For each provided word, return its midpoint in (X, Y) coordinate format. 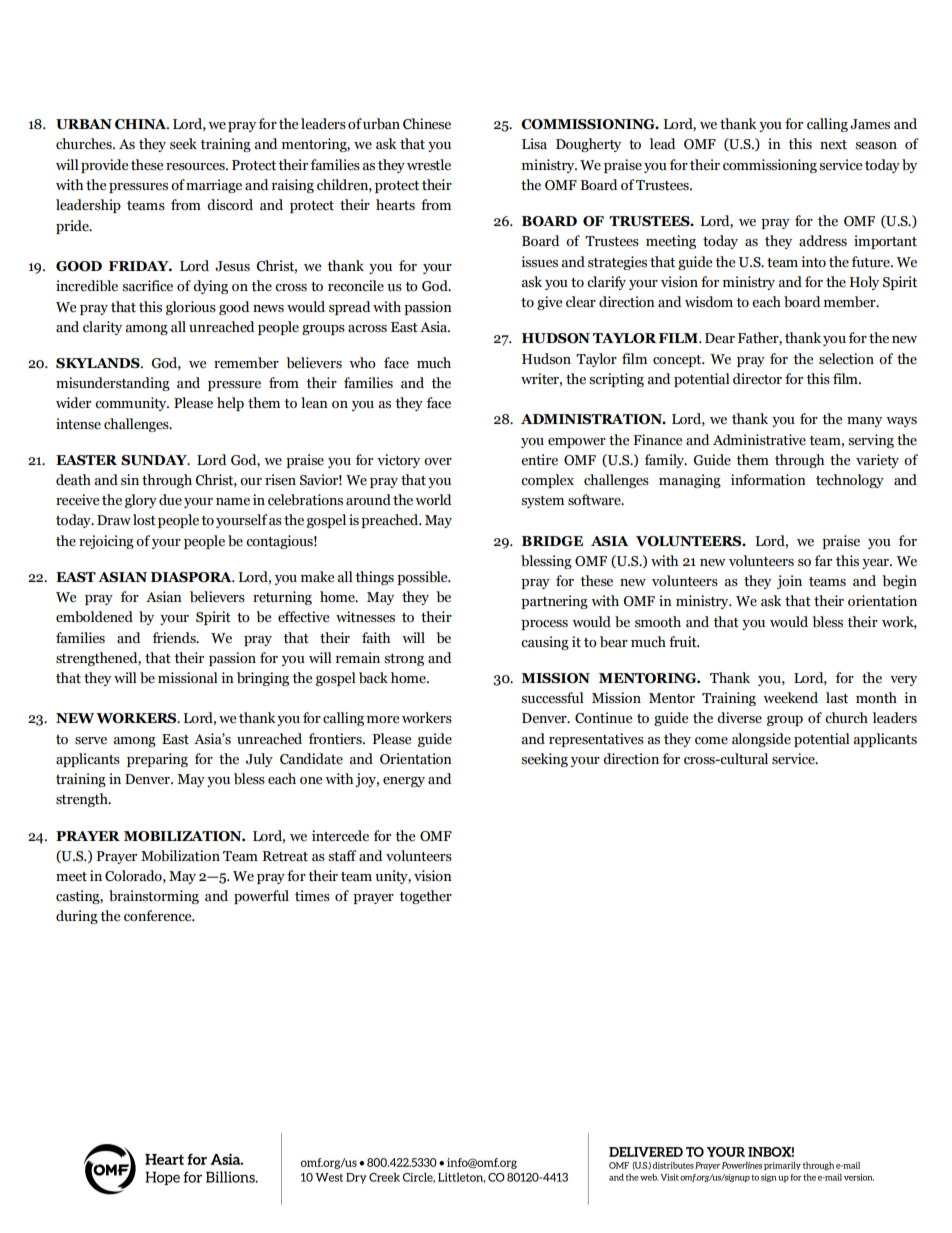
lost (144, 520)
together (425, 897)
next (833, 144)
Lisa (534, 144)
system (542, 502)
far (823, 560)
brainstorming (154, 897)
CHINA (142, 124)
